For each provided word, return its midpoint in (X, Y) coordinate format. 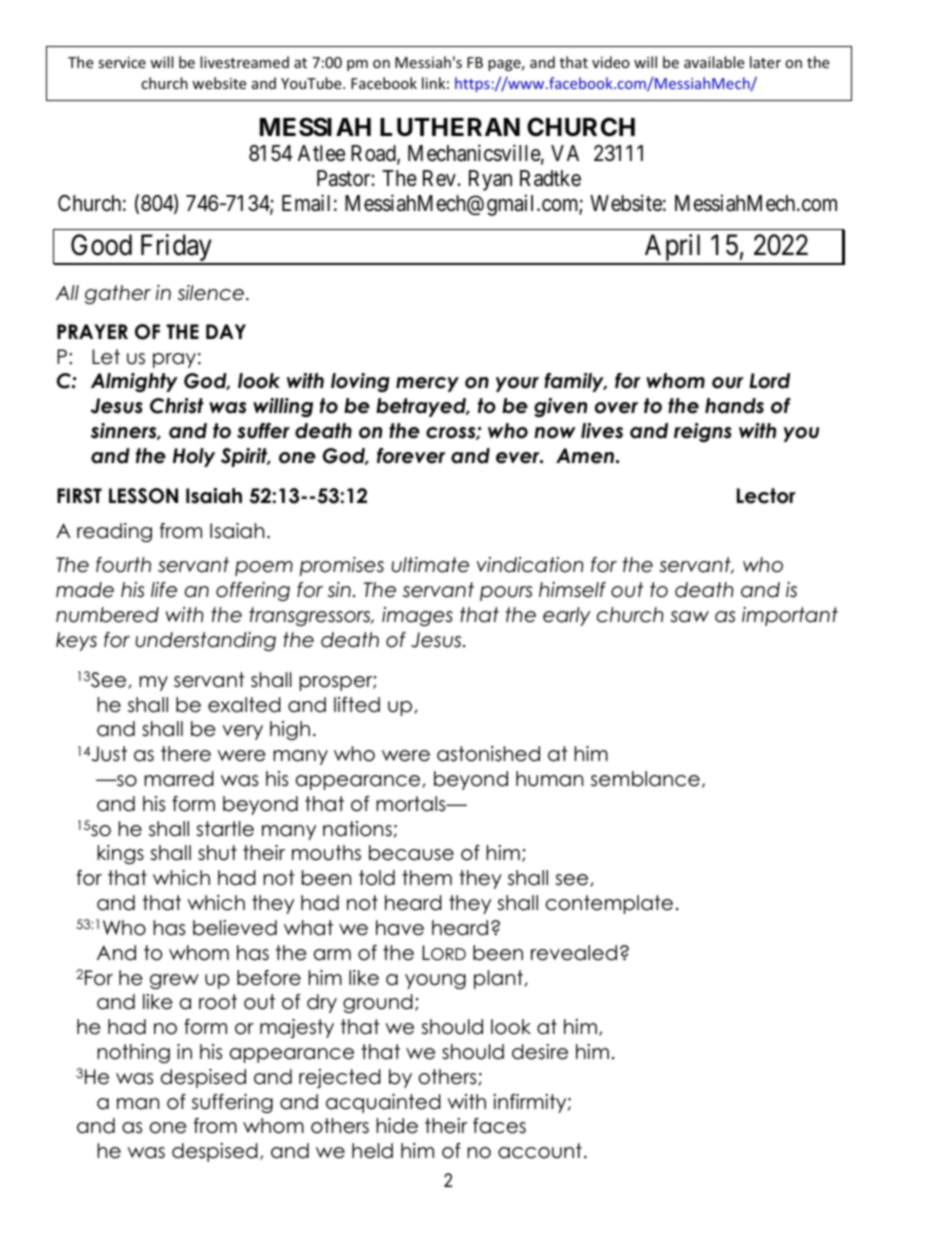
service (122, 62)
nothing (133, 1053)
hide (397, 1126)
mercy (427, 384)
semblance (645, 779)
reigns (703, 432)
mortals (412, 804)
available (714, 62)
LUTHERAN (450, 127)
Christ (177, 406)
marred (179, 779)
